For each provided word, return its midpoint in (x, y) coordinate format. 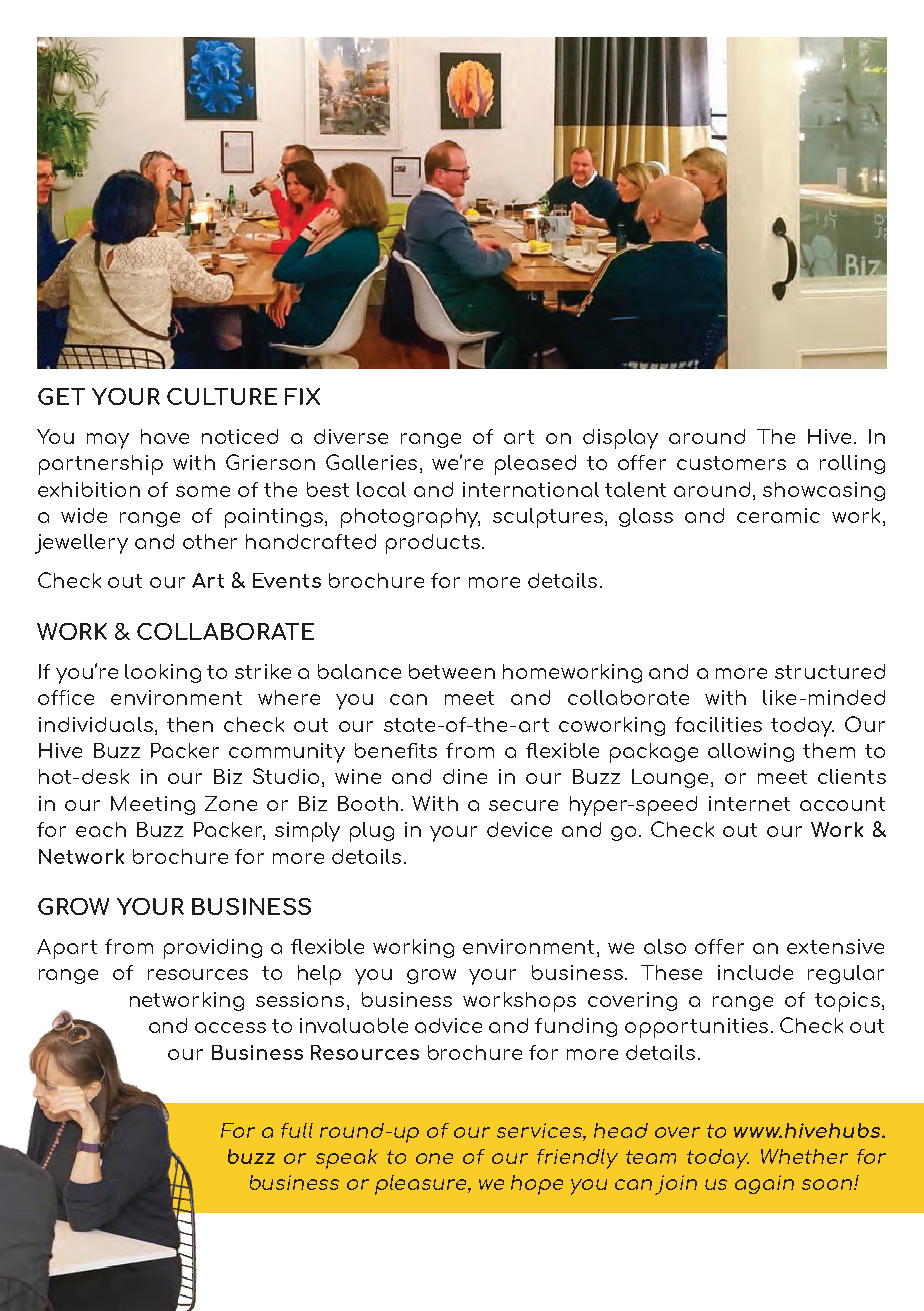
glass (646, 517)
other (210, 541)
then (190, 724)
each (101, 829)
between (452, 671)
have (165, 436)
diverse (351, 436)
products (433, 544)
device (519, 829)
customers (731, 463)
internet (749, 803)
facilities (718, 724)
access (230, 1027)
